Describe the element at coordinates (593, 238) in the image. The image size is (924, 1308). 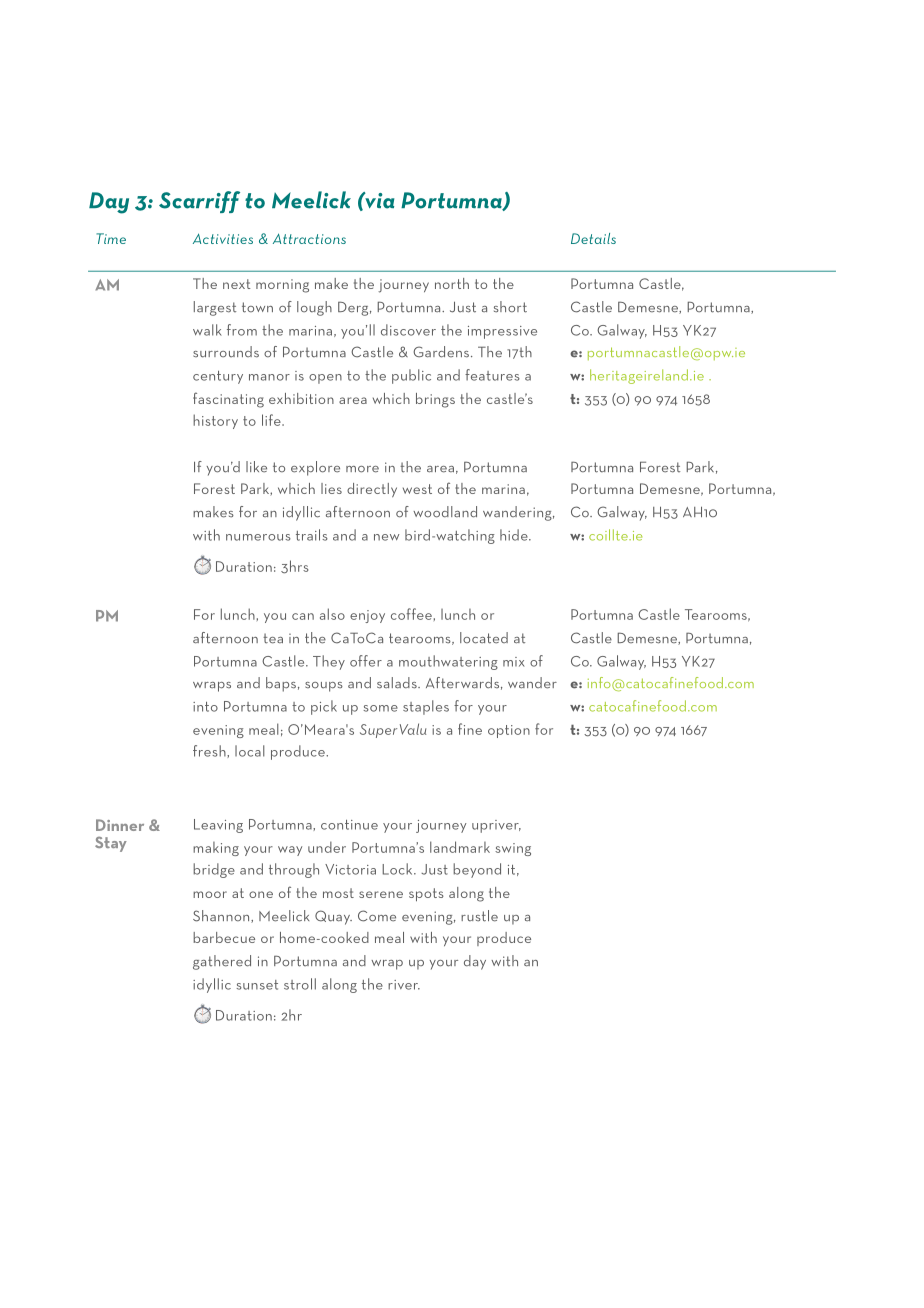
I see `Details` at that location.
